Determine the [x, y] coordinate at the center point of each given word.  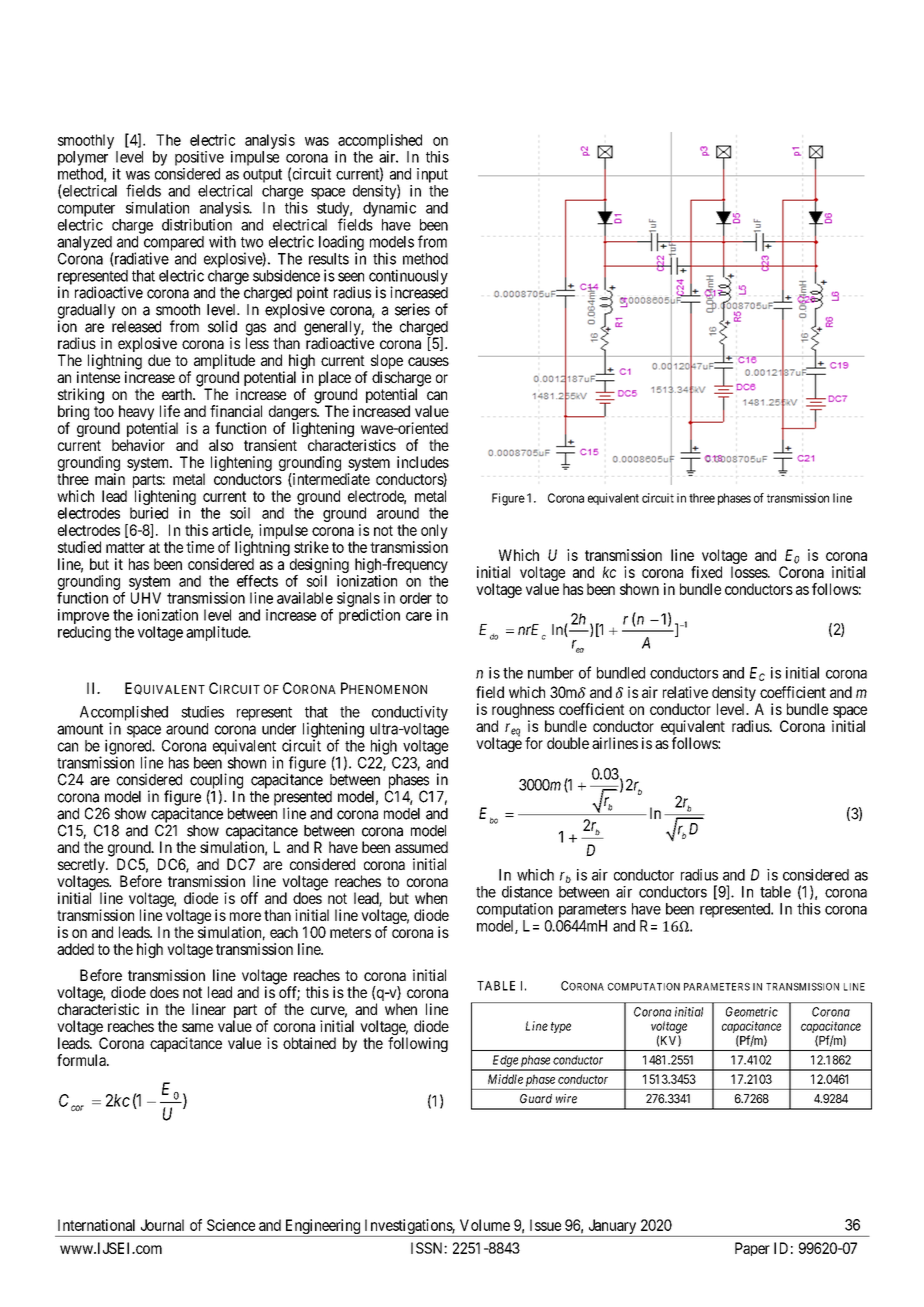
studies [202, 712]
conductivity [410, 713]
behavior [138, 445]
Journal [162, 1225]
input [432, 175]
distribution [197, 225]
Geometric [752, 1012]
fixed [706, 572]
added [75, 949]
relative [685, 692]
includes [423, 462]
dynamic [389, 209]
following [418, 1044]
